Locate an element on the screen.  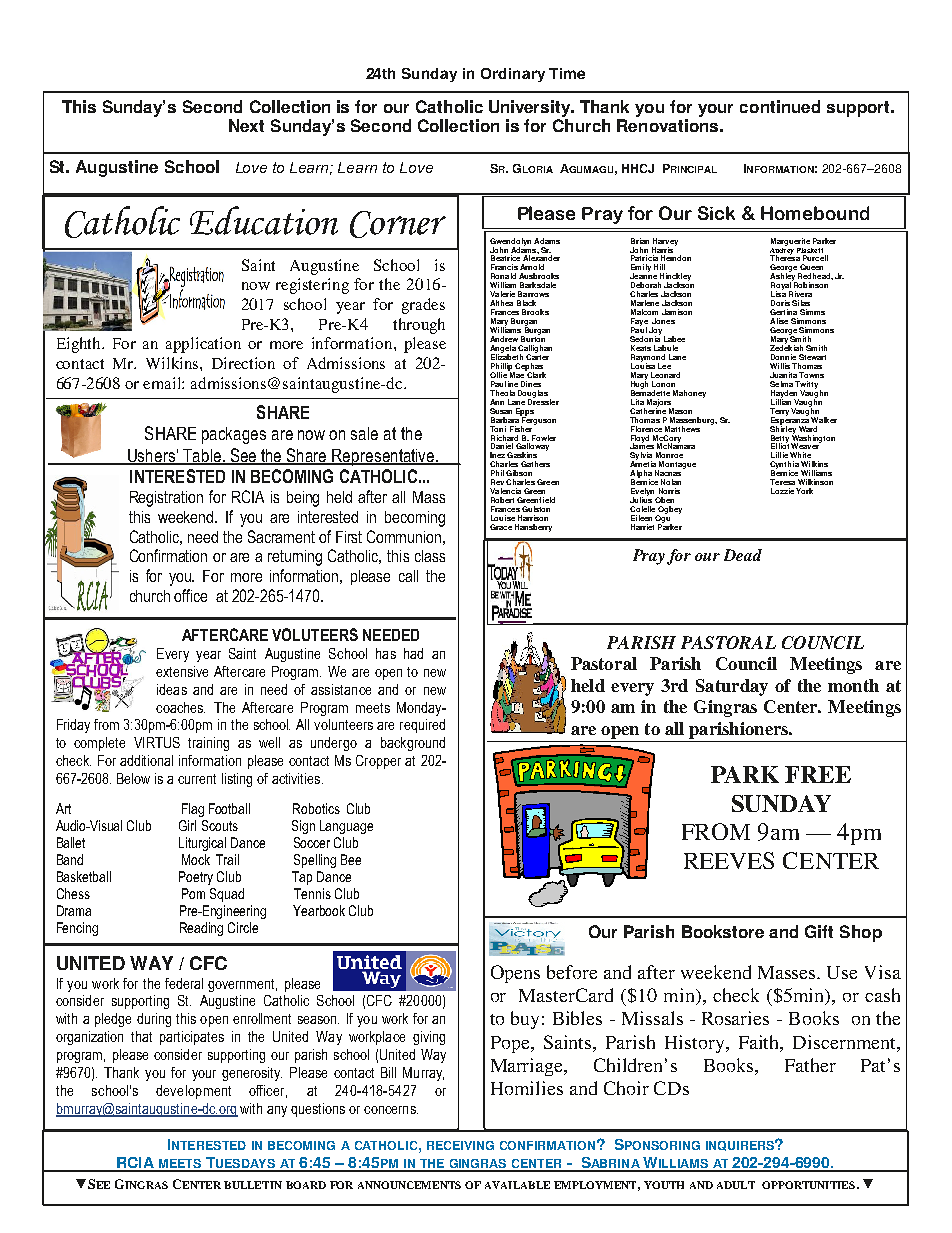
background is located at coordinates (413, 744).
